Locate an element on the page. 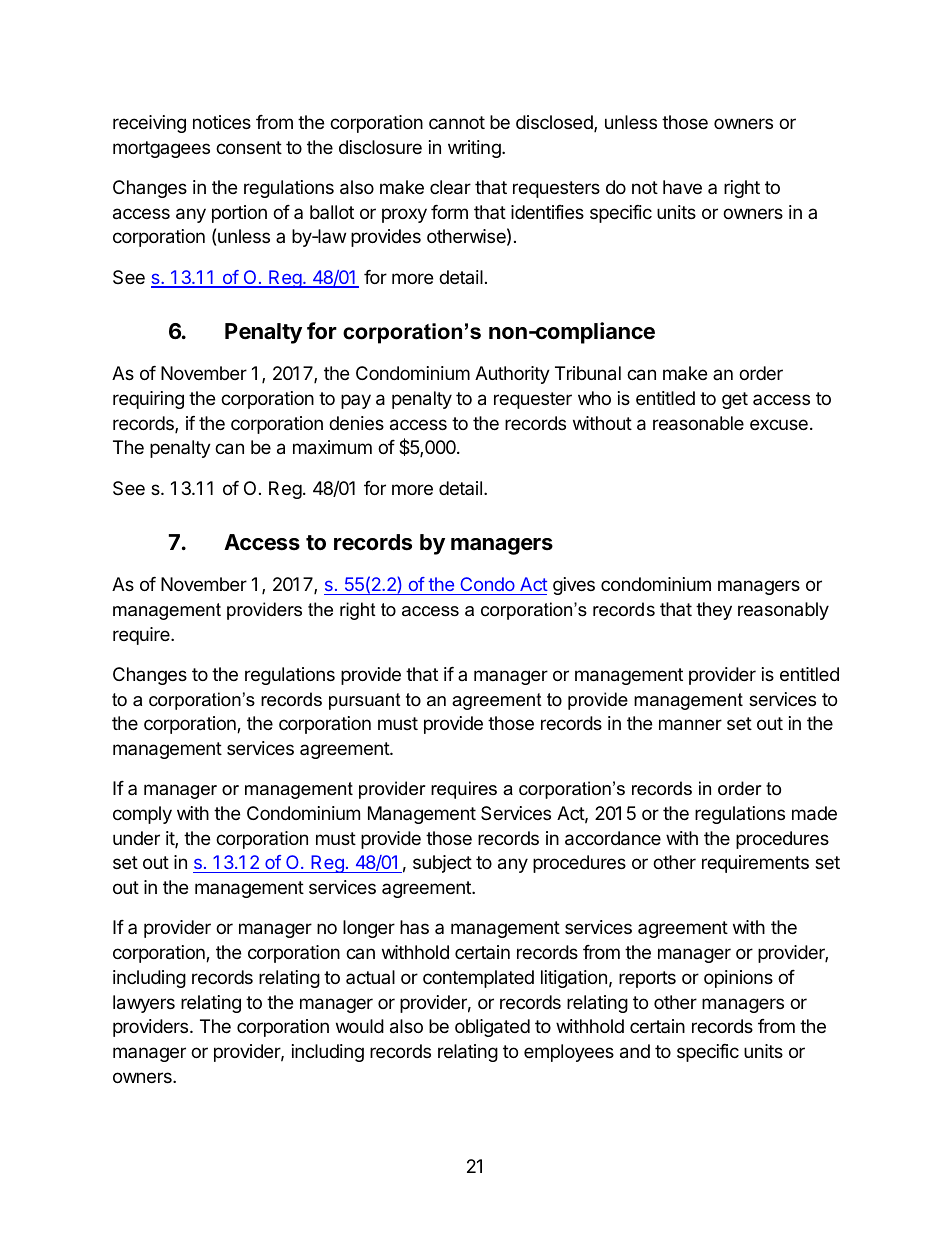 This image has width=952, height=1233. consent is located at coordinates (249, 147).
